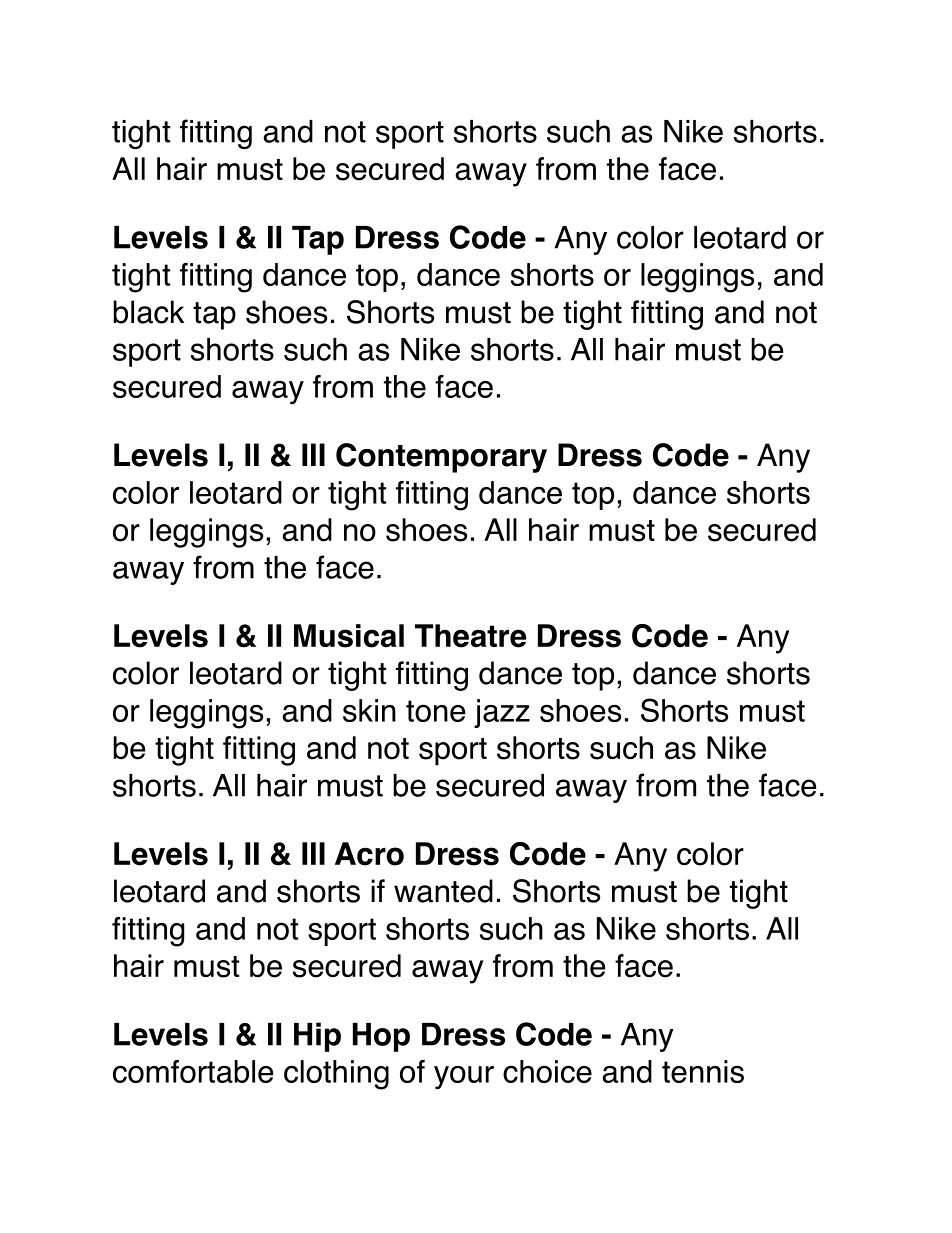 This screenshot has height=1233, width=952. What do you see at coordinates (436, 711) in the screenshot?
I see `tone` at bounding box center [436, 711].
